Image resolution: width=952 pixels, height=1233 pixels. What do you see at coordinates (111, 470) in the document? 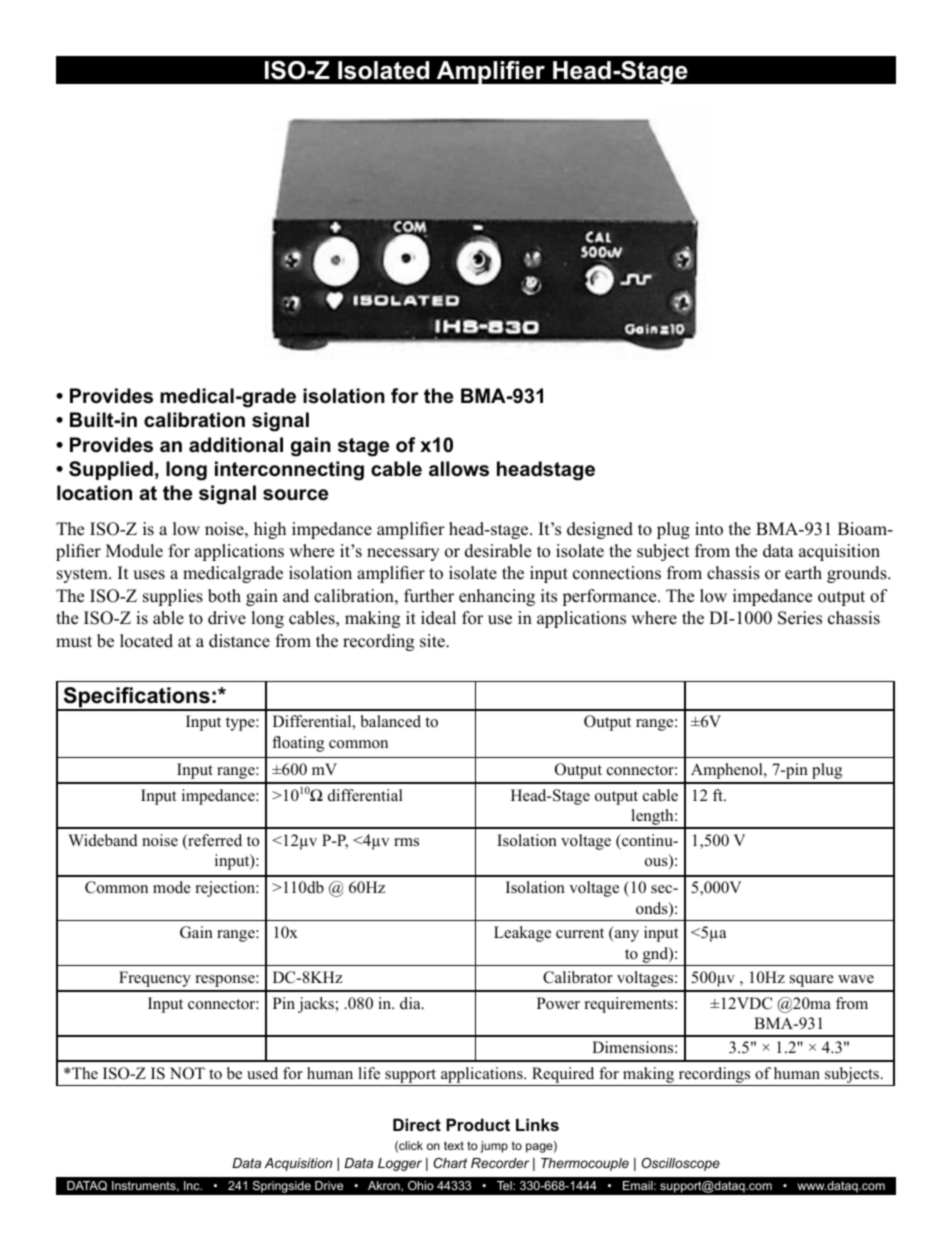
I see `Supplied` at bounding box center [111, 470].
